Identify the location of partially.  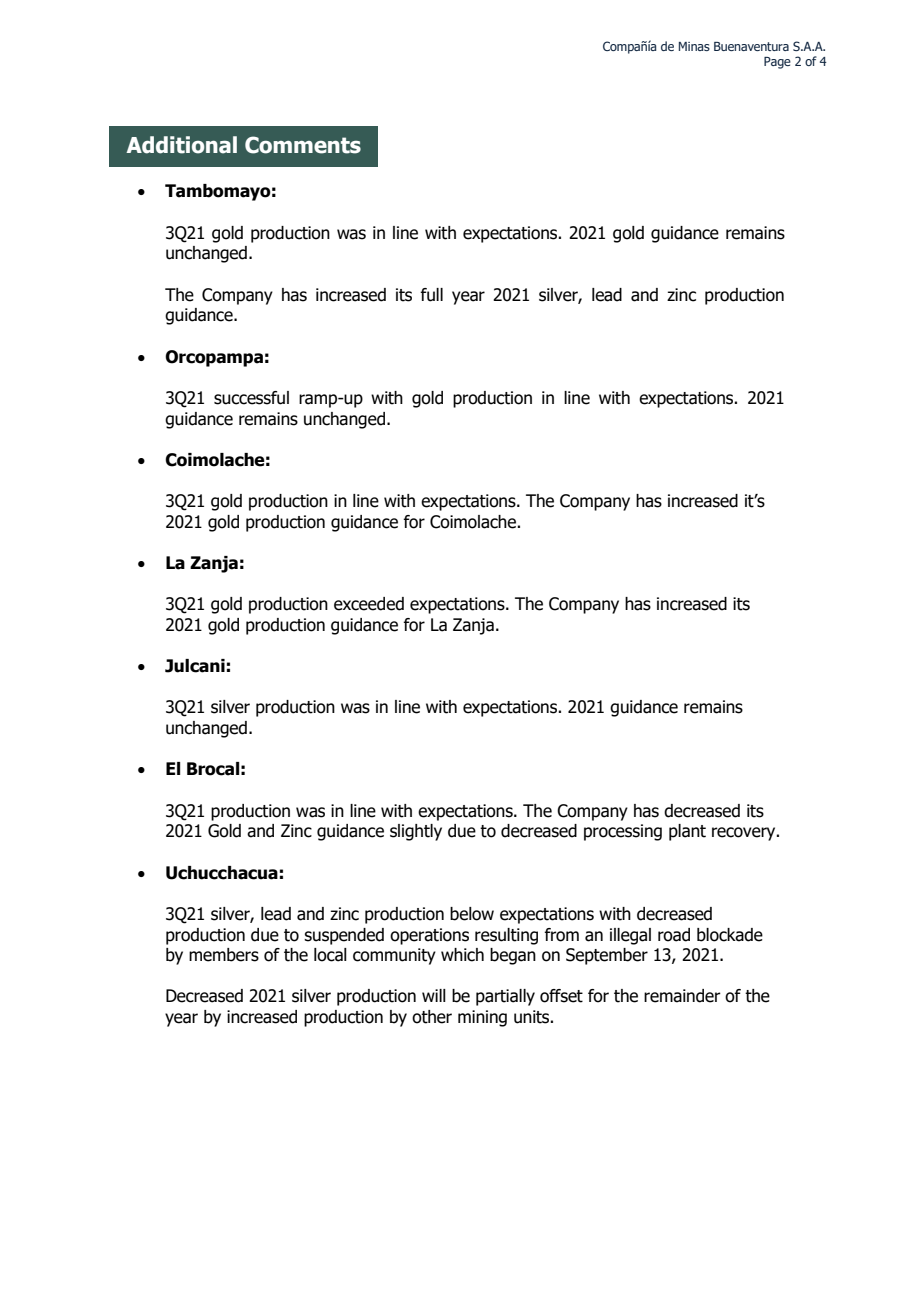
(505, 997).
